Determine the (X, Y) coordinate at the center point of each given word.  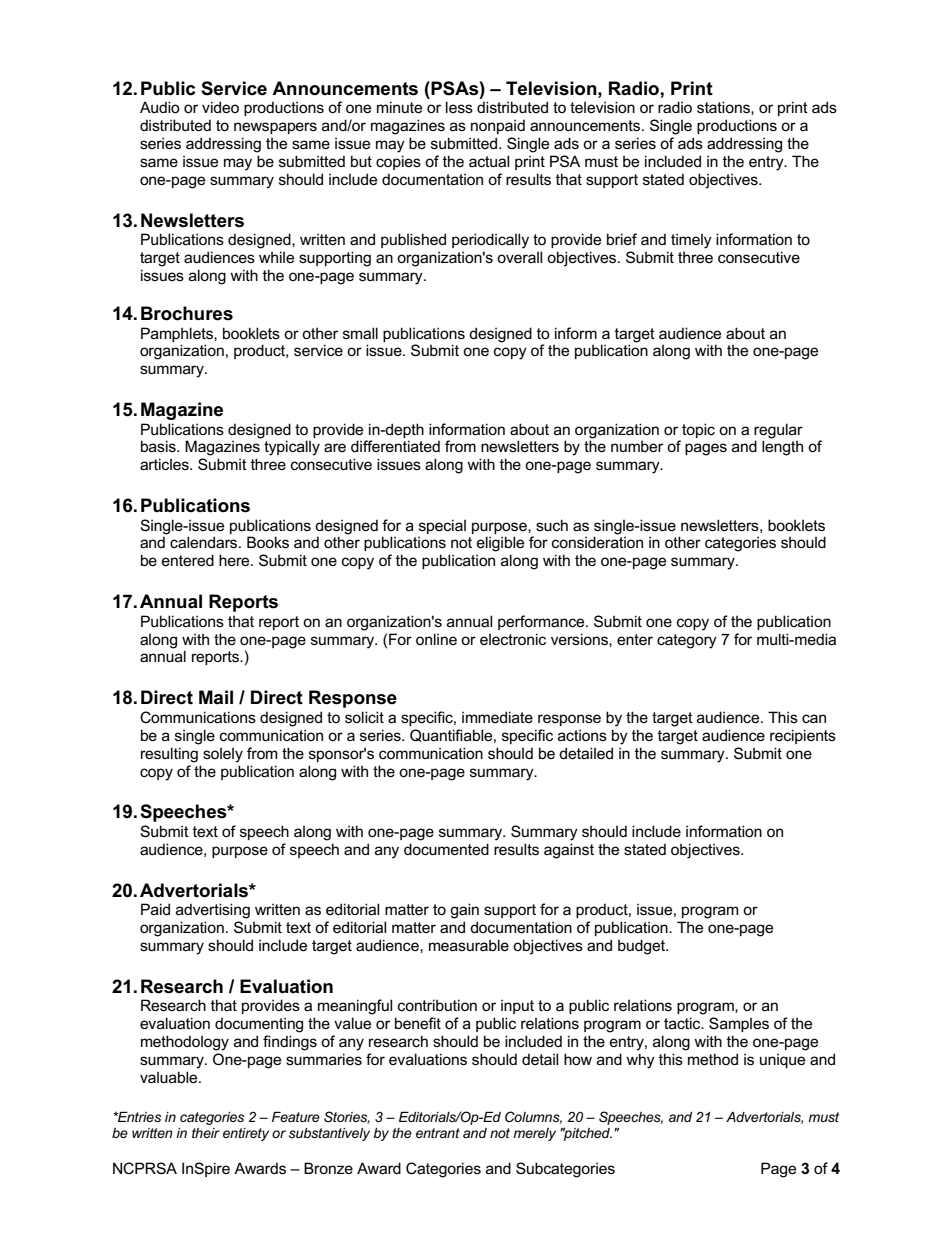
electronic (513, 639)
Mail (216, 697)
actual (489, 161)
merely (534, 1134)
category (687, 641)
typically (292, 448)
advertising (213, 911)
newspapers (275, 128)
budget (642, 947)
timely (691, 241)
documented (446, 849)
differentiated (395, 446)
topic (698, 430)
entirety (246, 1134)
